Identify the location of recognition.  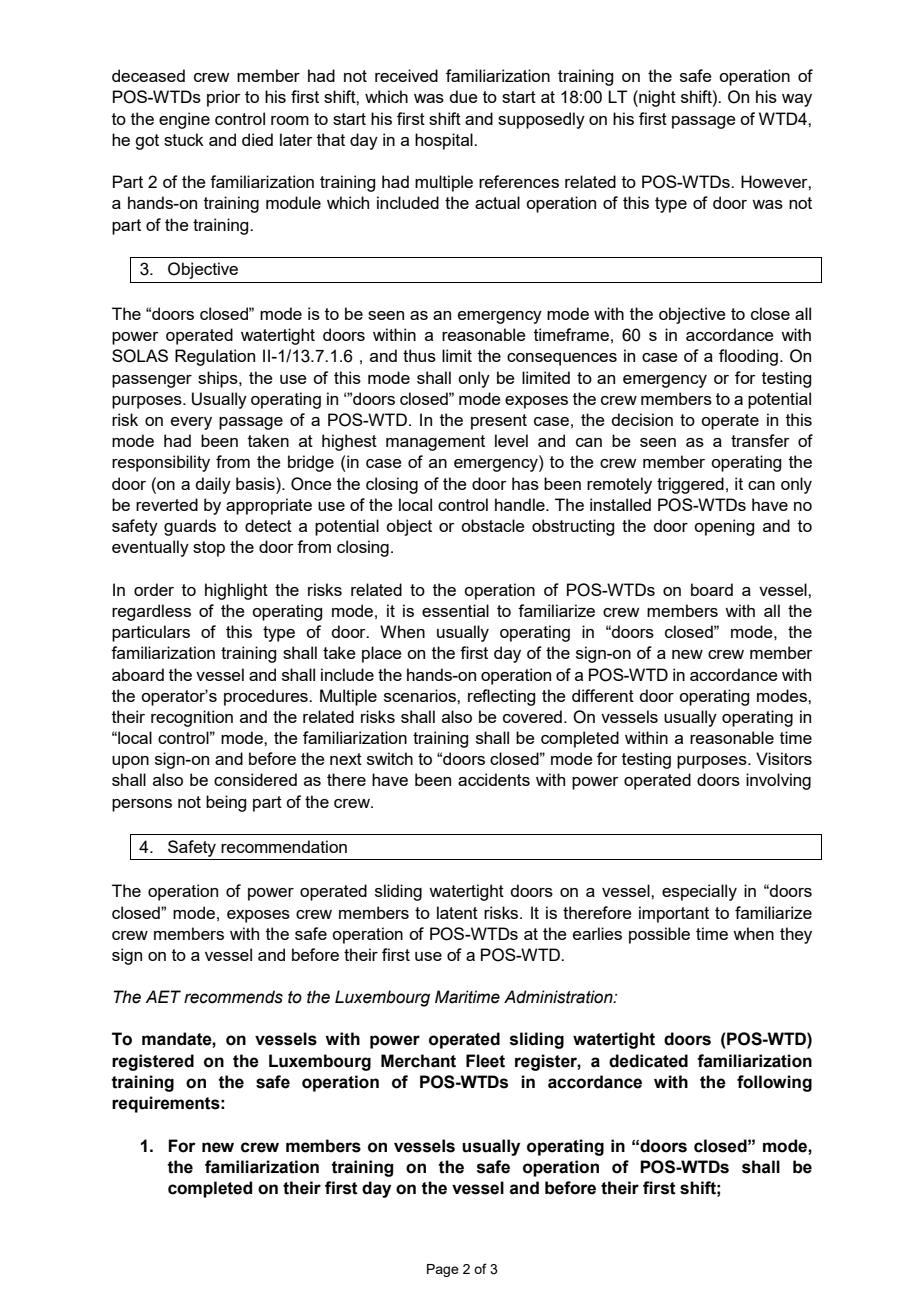
(192, 718).
